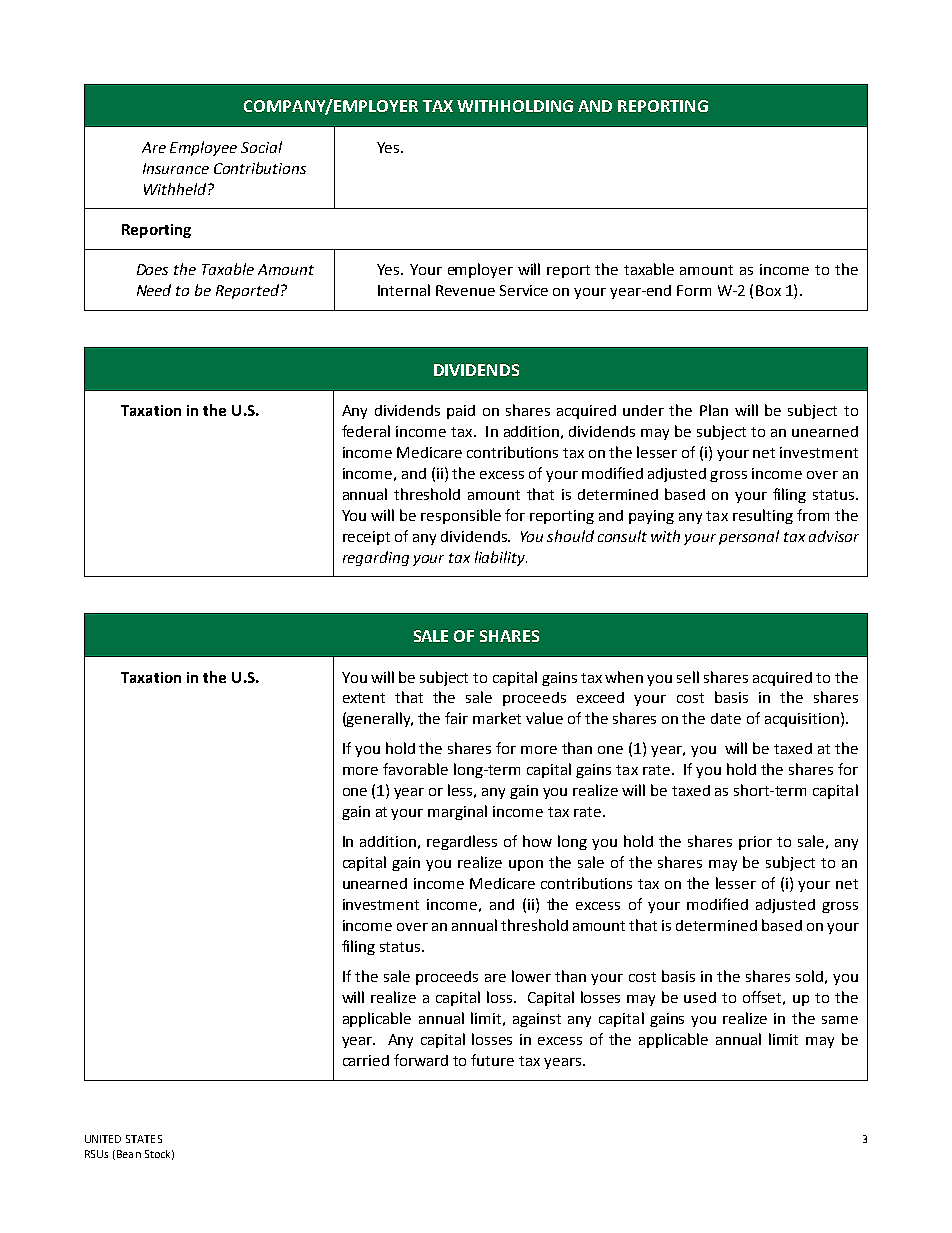 This screenshot has height=1233, width=952. What do you see at coordinates (456, 718) in the screenshot?
I see `fair` at bounding box center [456, 718].
